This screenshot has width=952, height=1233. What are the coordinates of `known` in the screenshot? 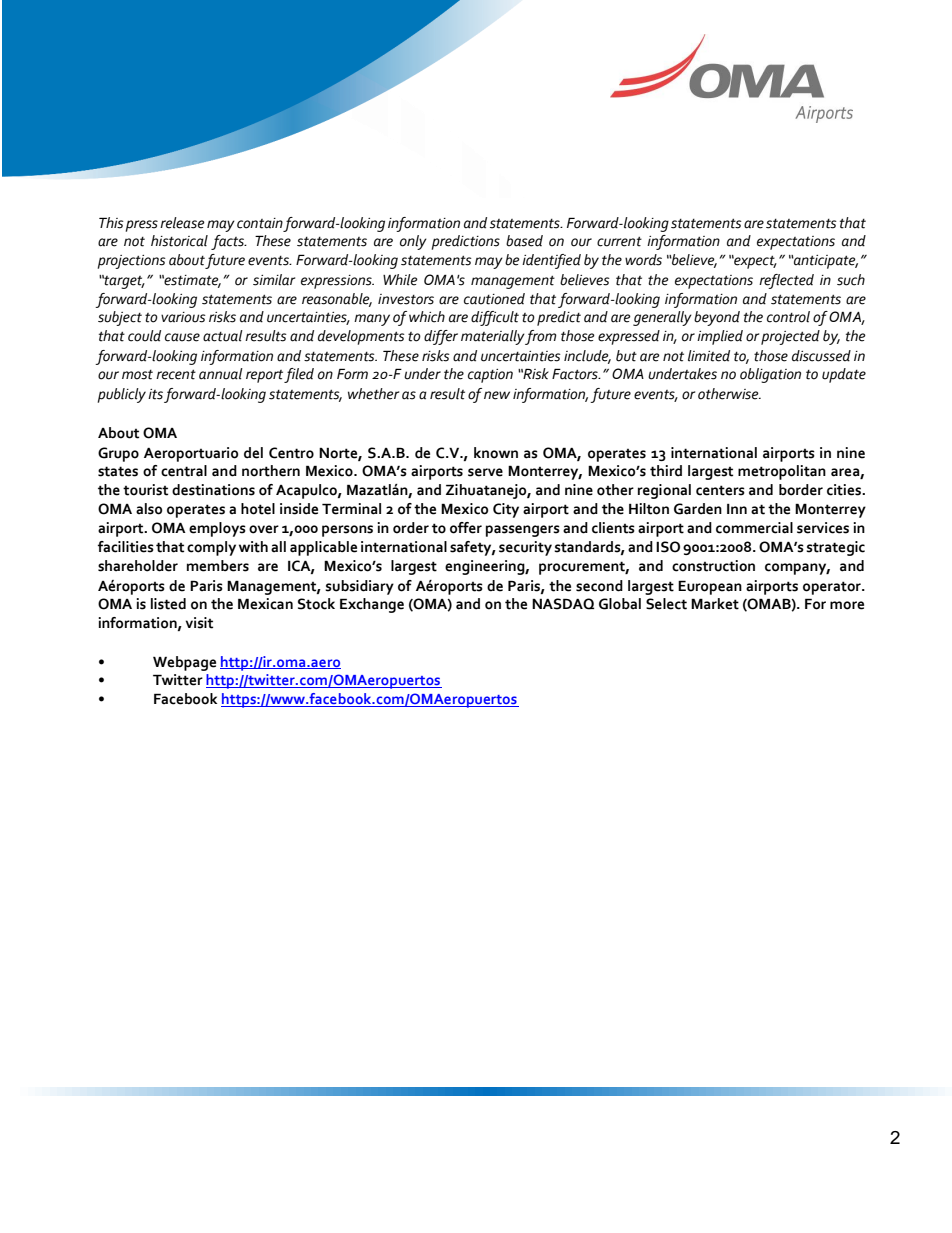 It's located at (496, 453).
